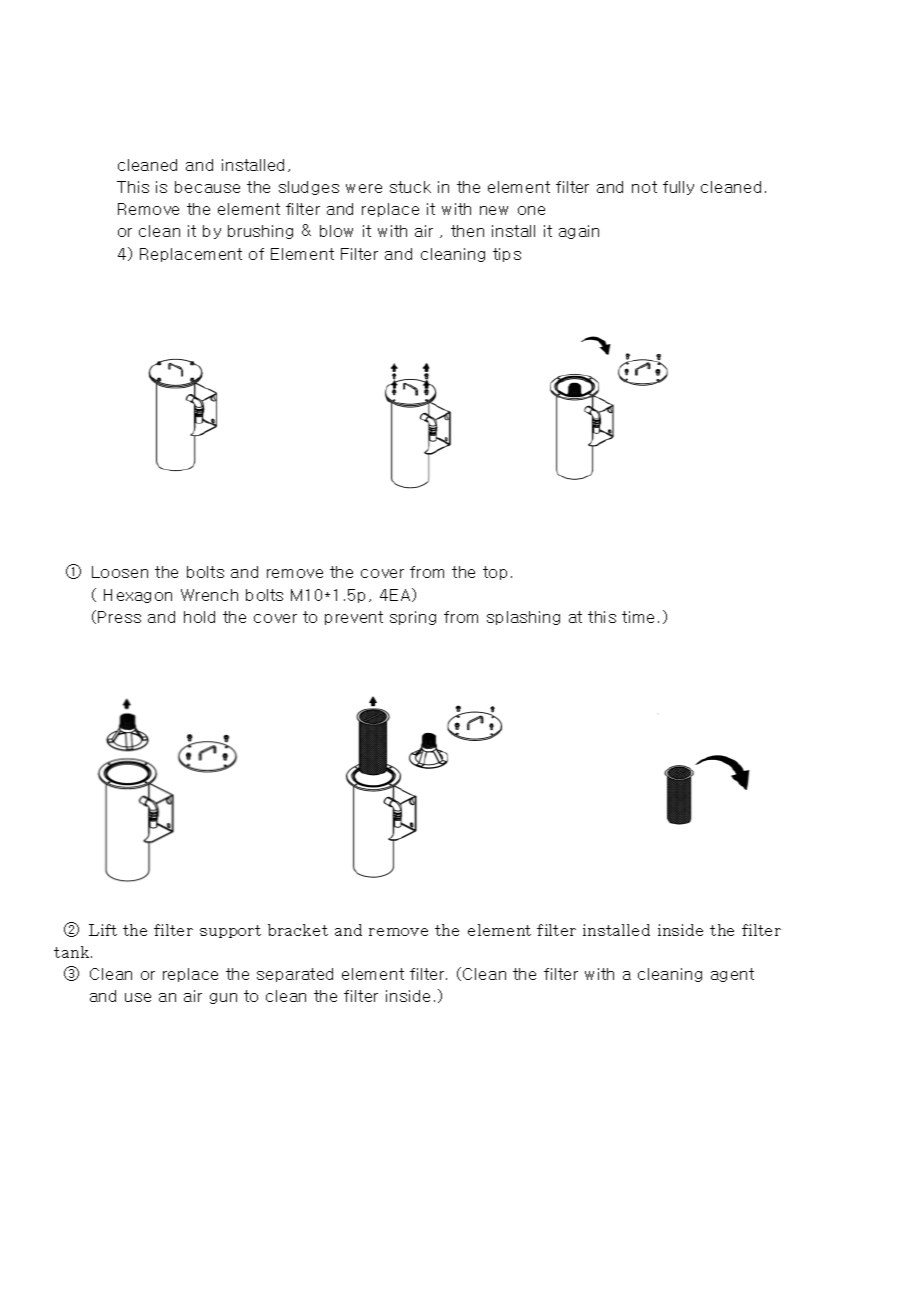 The width and height of the document is (924, 1308). What do you see at coordinates (207, 187) in the document?
I see `because` at bounding box center [207, 187].
